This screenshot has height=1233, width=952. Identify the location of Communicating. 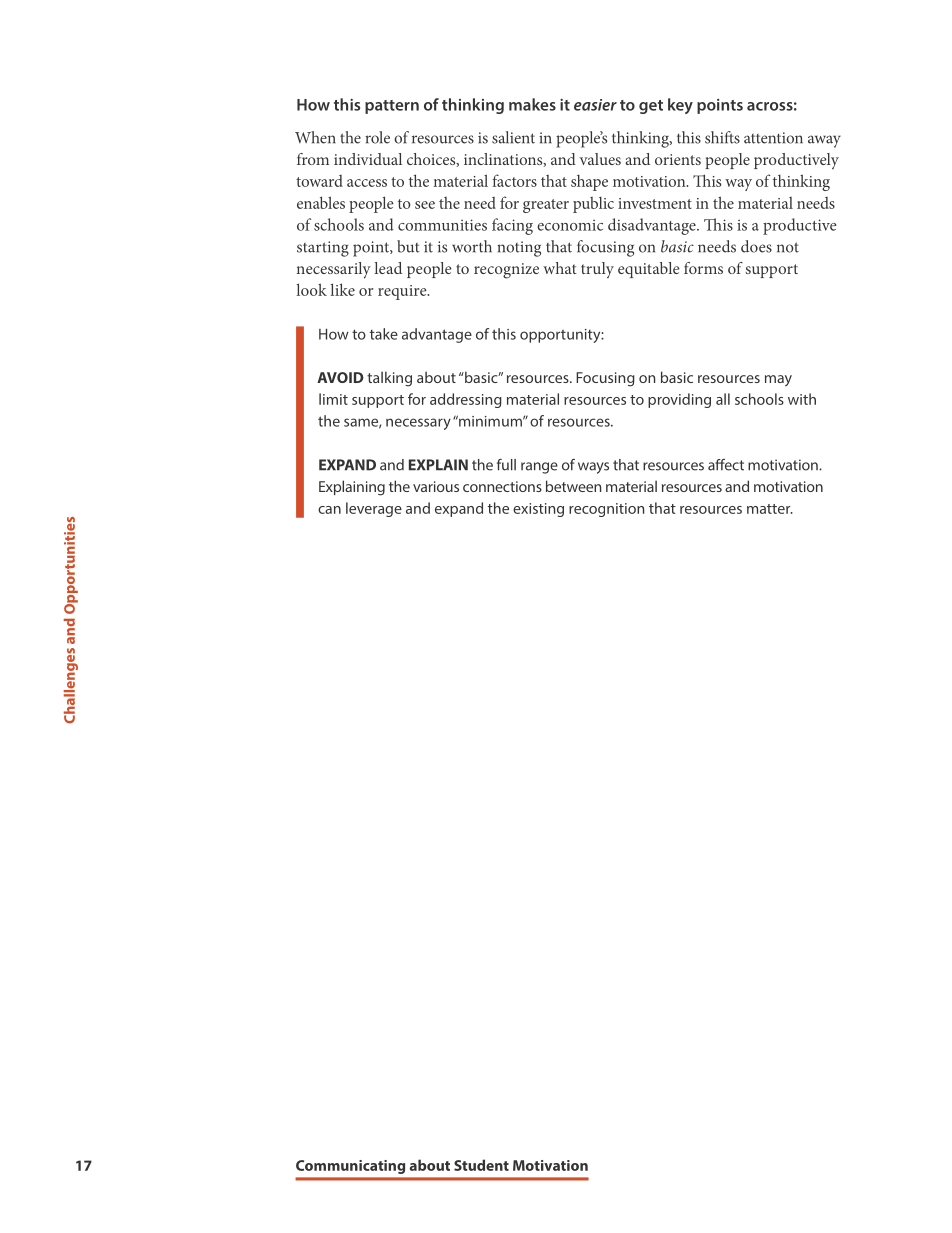
(350, 1167).
